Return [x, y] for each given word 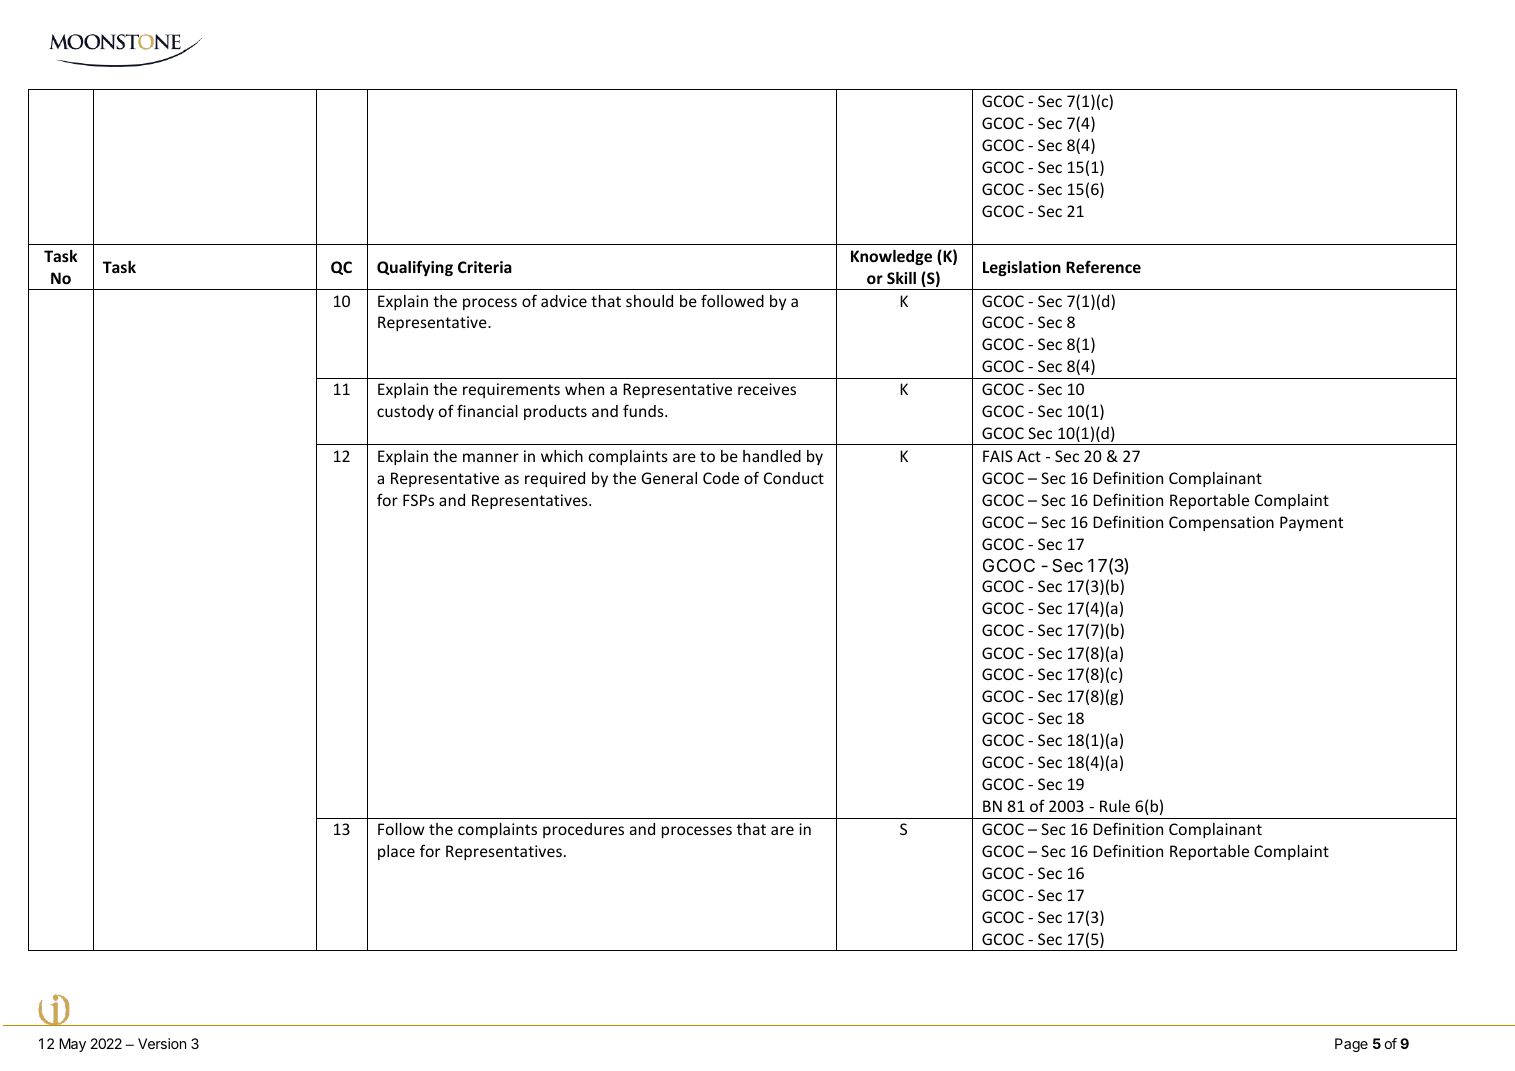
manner [491, 457]
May [72, 1045]
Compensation [1221, 523]
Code [721, 478]
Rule [1115, 806]
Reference [1103, 266]
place [396, 852]
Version [162, 1043]
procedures [583, 830]
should [649, 301]
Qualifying [415, 268]
